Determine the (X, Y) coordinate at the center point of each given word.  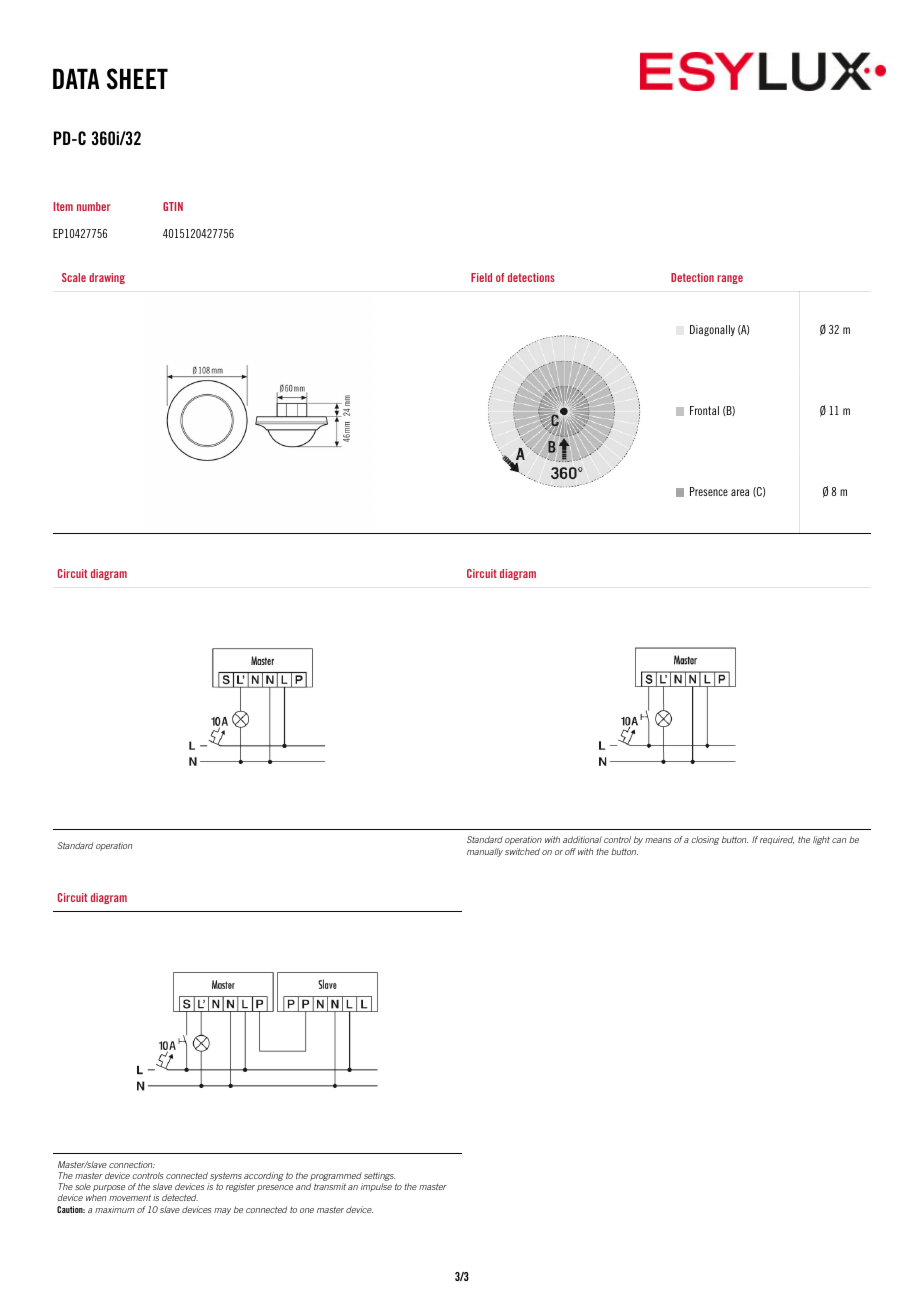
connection (132, 1164)
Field (481, 277)
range (730, 279)
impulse (376, 1187)
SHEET (137, 79)
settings (379, 1178)
